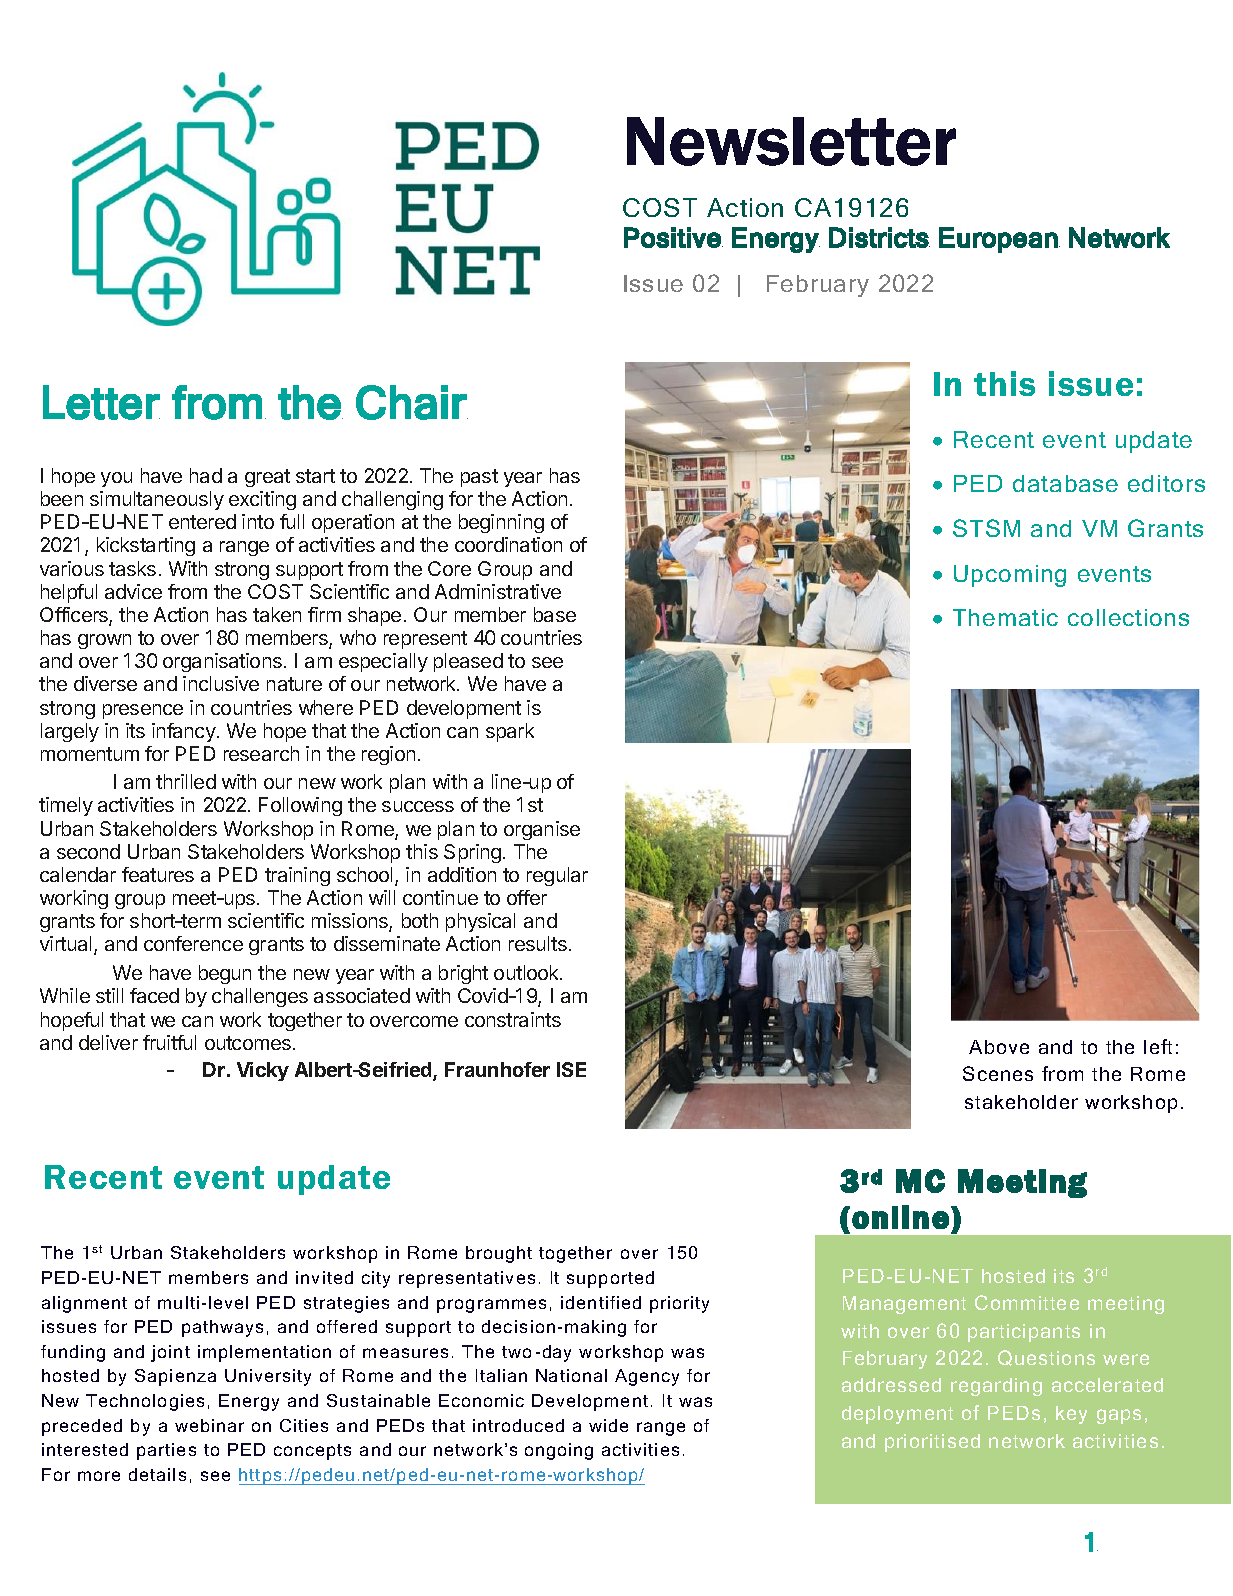  What do you see at coordinates (998, 240) in the image?
I see `European` at bounding box center [998, 240].
